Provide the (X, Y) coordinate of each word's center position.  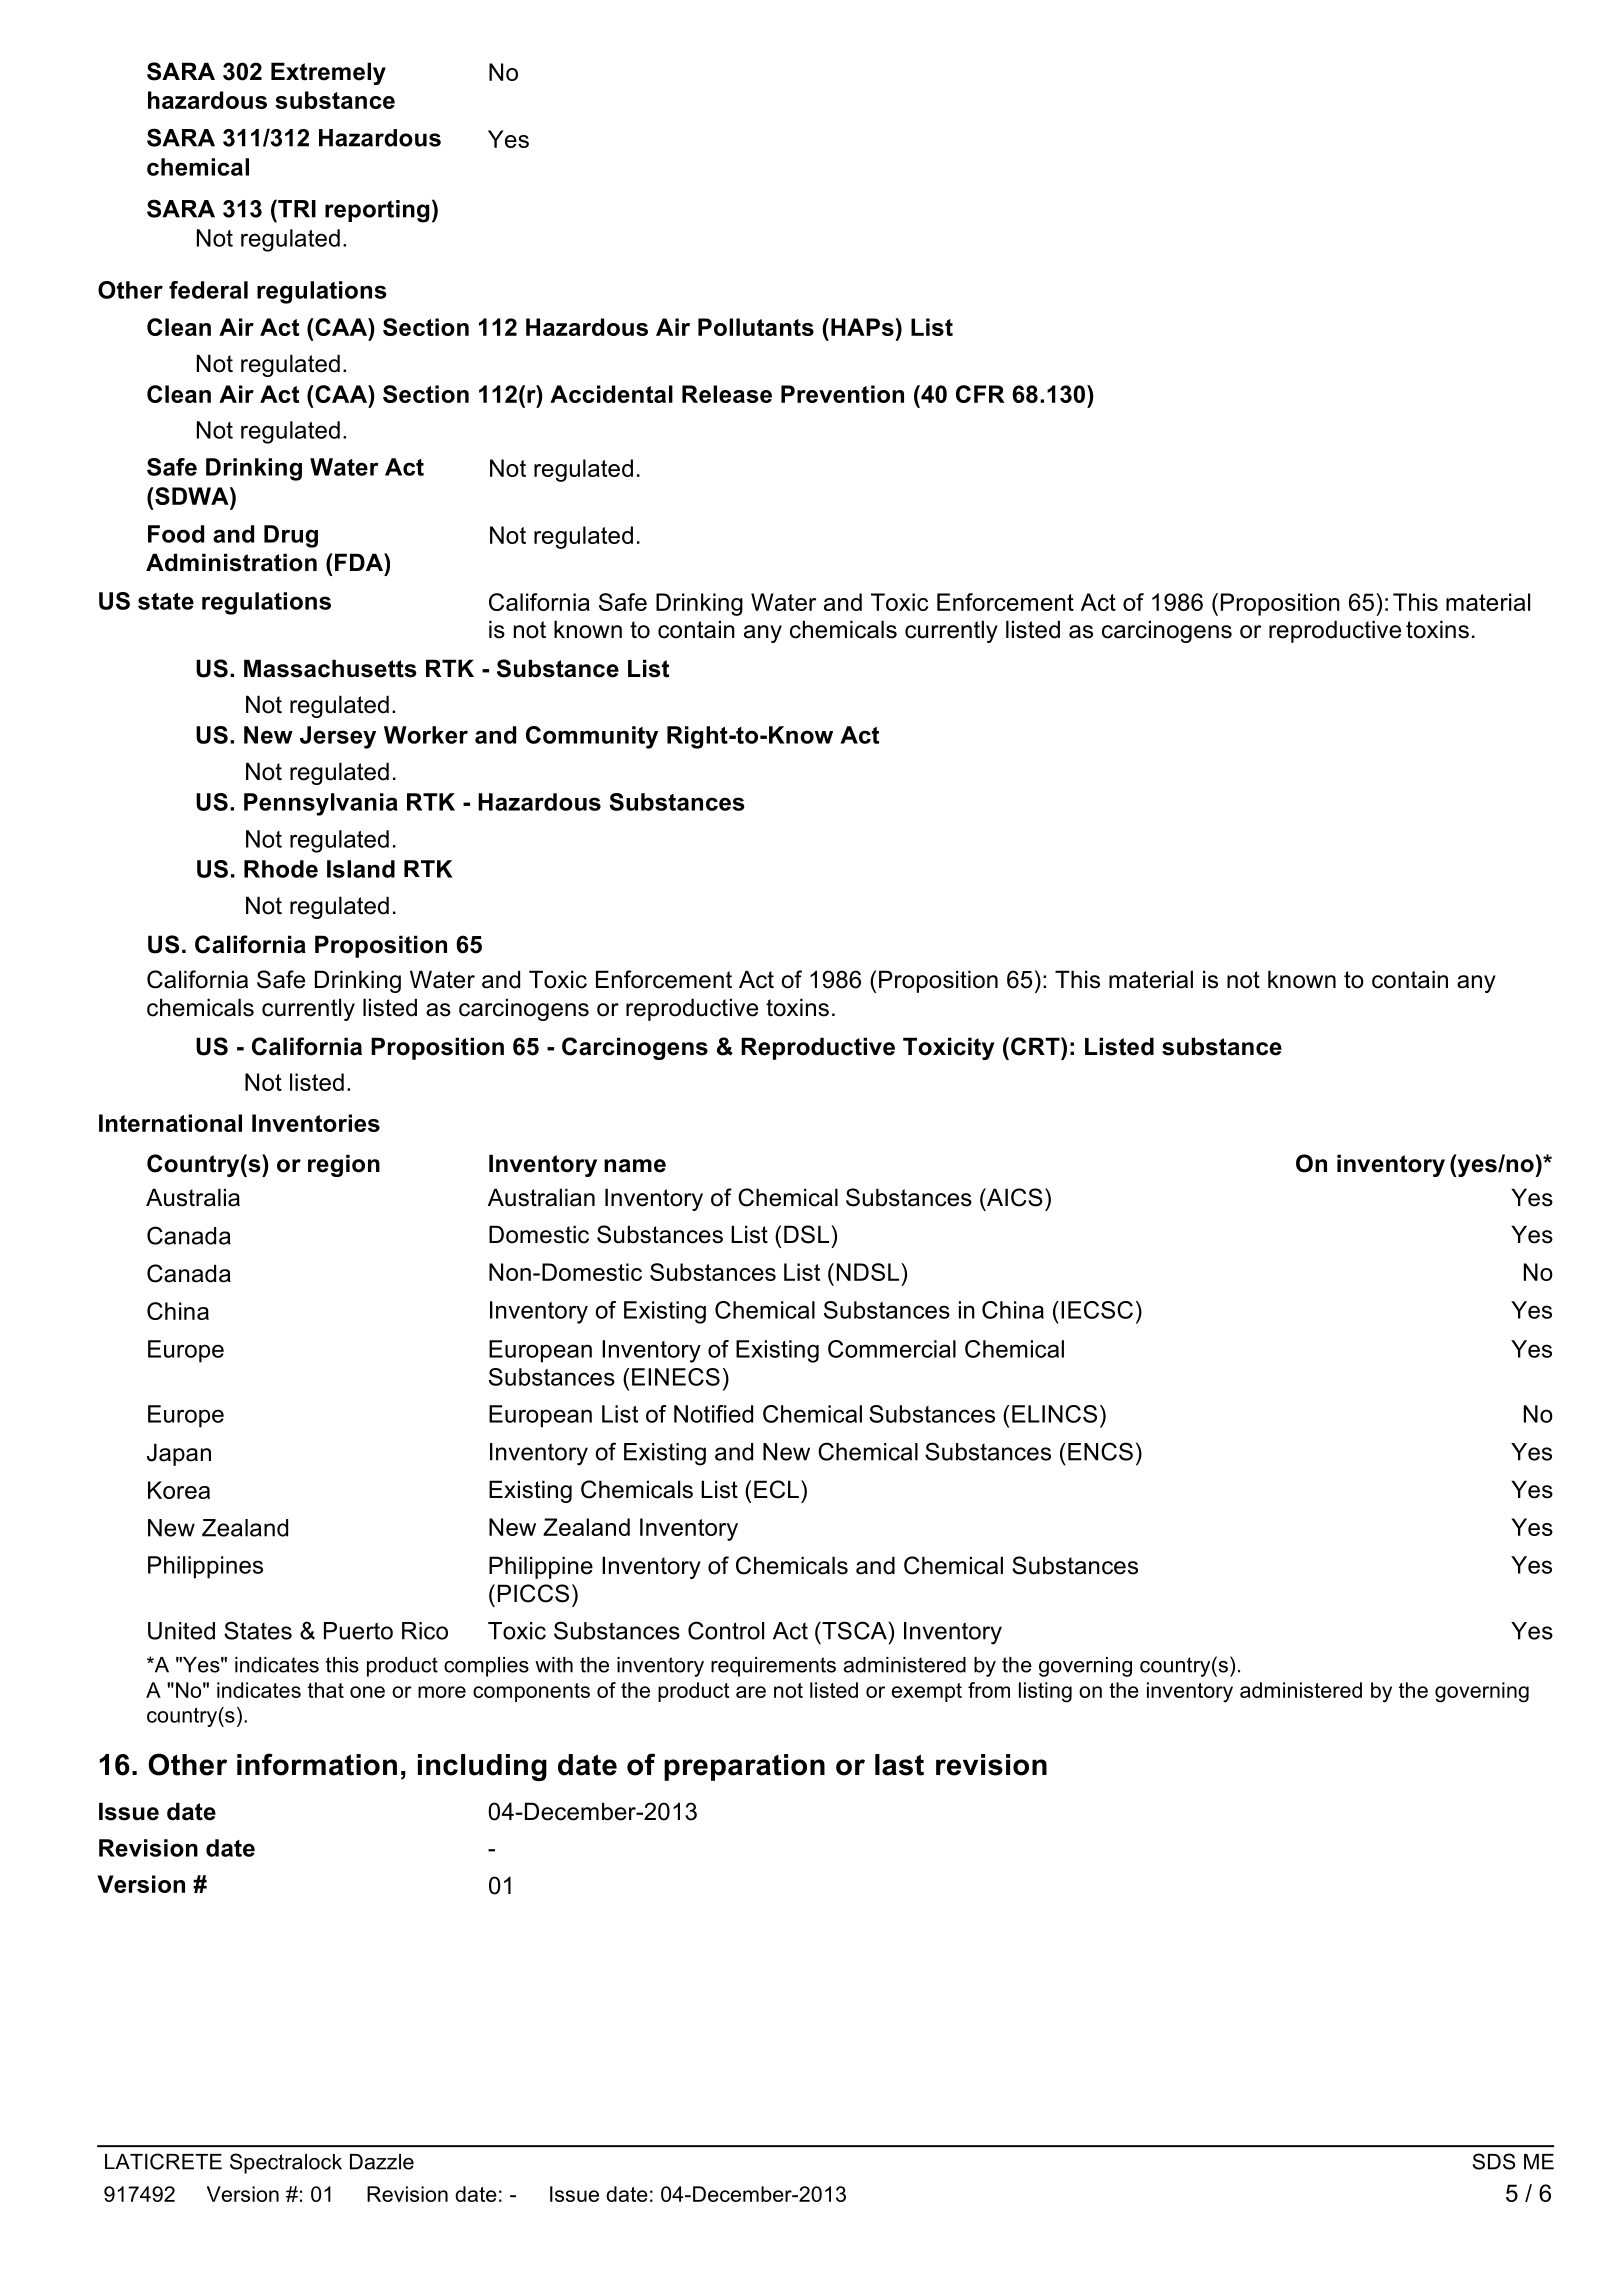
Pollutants (756, 327)
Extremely (328, 73)
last (899, 1765)
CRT (1036, 1046)
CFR (980, 394)
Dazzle (382, 2162)
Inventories (316, 1123)
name (635, 1166)
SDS (1494, 2161)
